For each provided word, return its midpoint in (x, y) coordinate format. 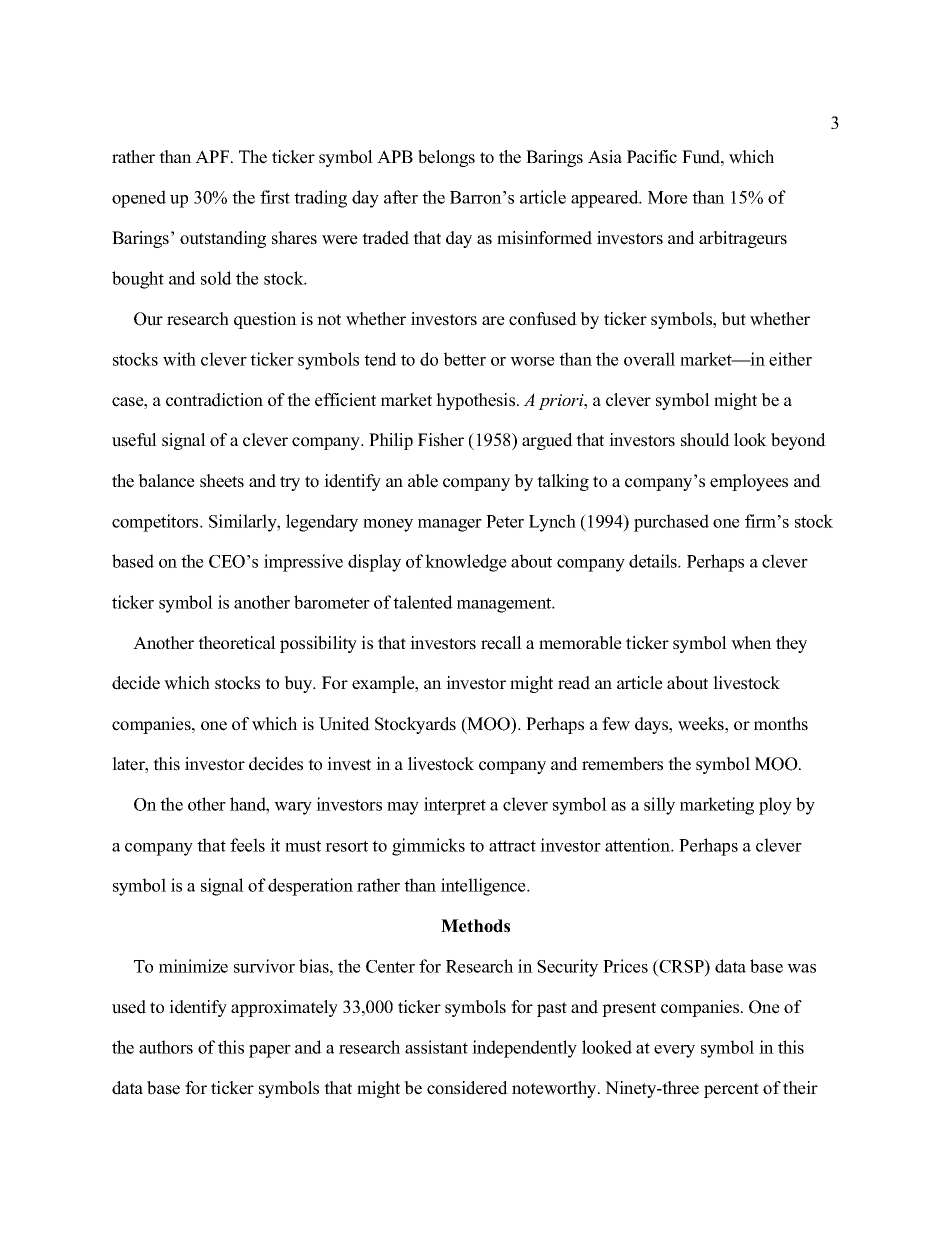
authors (166, 1047)
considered (467, 1088)
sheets (222, 481)
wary (293, 808)
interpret (455, 806)
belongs (446, 158)
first (275, 197)
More (668, 197)
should (705, 440)
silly (659, 806)
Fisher (441, 440)
